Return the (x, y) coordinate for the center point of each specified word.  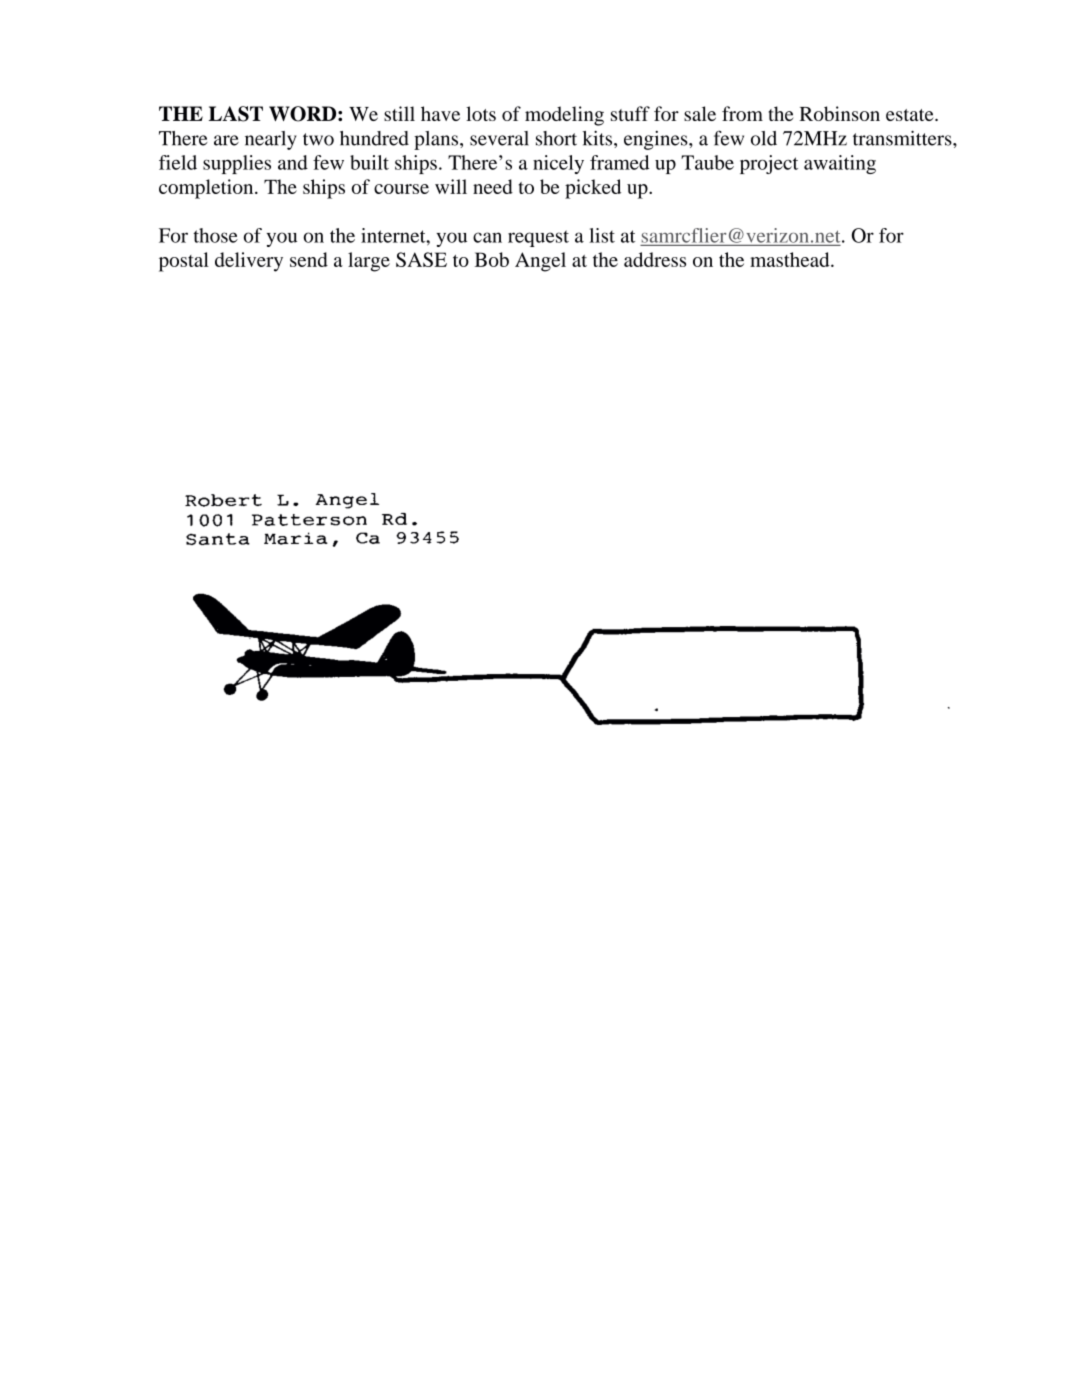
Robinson (840, 113)
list (602, 235)
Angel (540, 262)
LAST (236, 114)
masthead (791, 259)
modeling (564, 116)
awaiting (840, 164)
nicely (558, 164)
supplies (237, 164)
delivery (249, 262)
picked (593, 189)
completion (207, 189)
